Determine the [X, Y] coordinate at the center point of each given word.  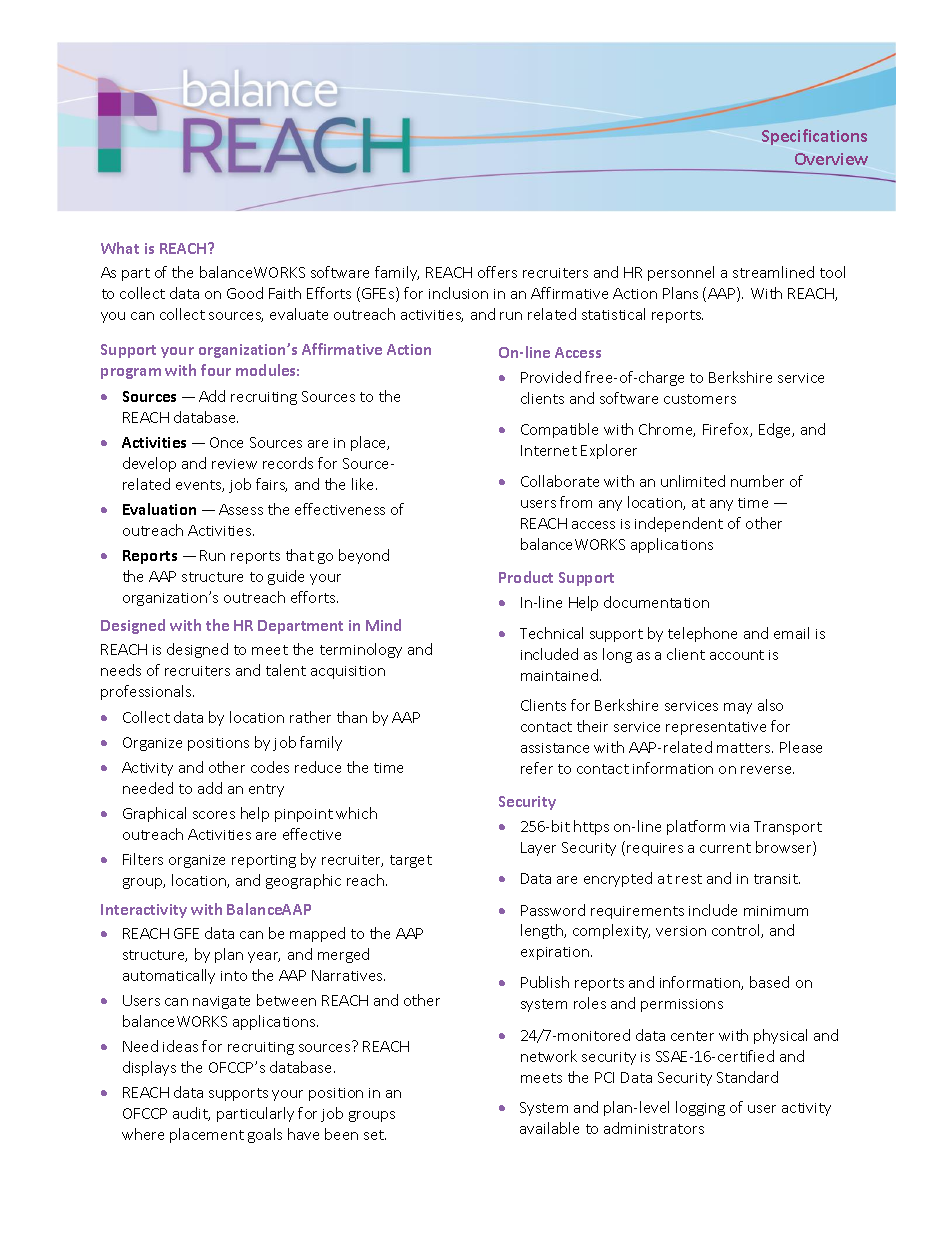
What [120, 248]
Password [553, 910]
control [737, 931]
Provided [551, 377]
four [216, 370]
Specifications [814, 137]
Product [526, 577]
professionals [147, 692]
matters [745, 748]
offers [497, 272]
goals [265, 1135]
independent [679, 524]
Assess [241, 509]
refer [537, 768]
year [264, 957]
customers [700, 399]
